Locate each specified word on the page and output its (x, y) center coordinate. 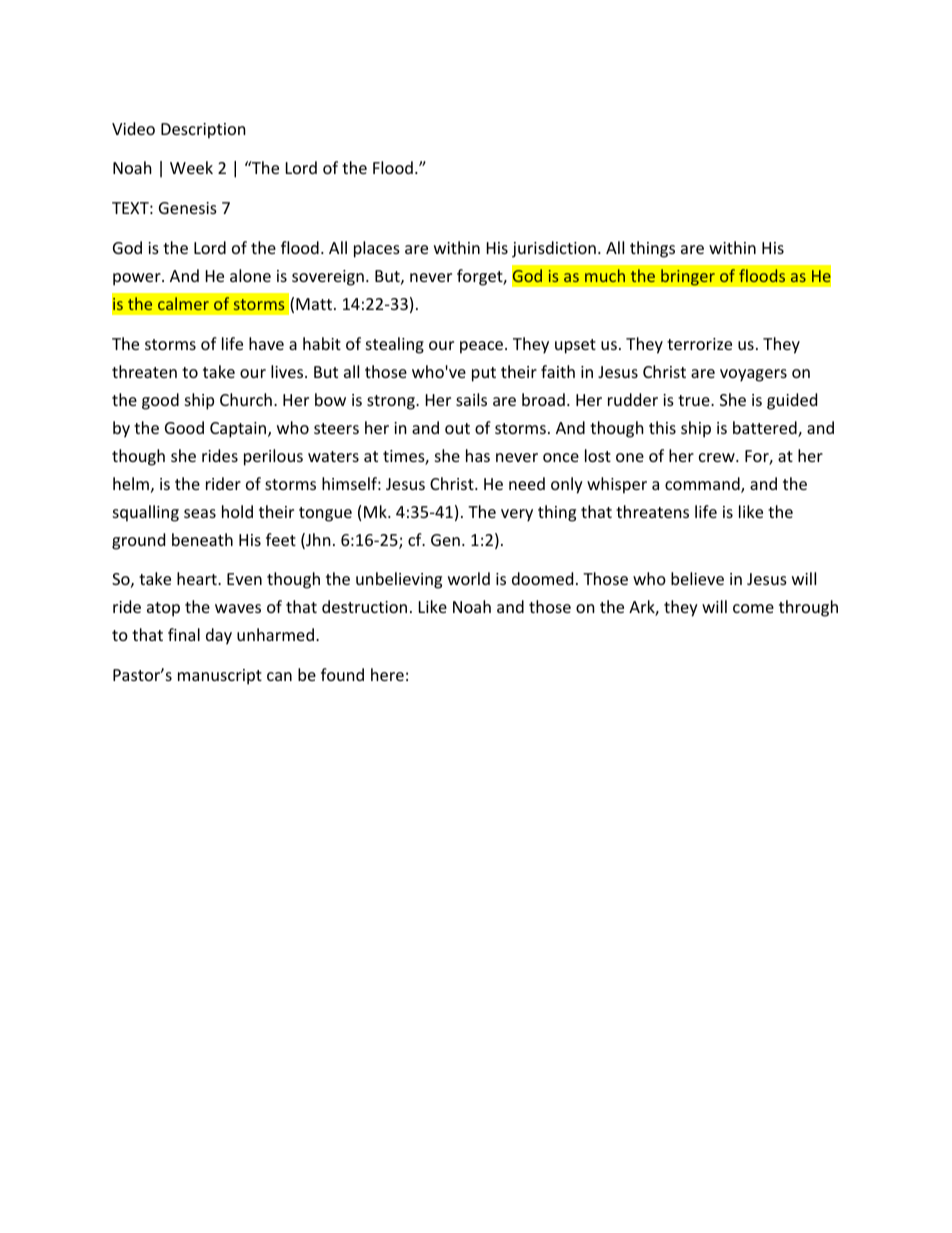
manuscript (220, 677)
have (266, 343)
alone (250, 275)
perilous (273, 457)
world (469, 578)
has (478, 455)
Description (203, 131)
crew (718, 457)
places (377, 249)
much (605, 275)
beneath (202, 539)
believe (697, 578)
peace (483, 347)
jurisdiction (554, 249)
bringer (688, 277)
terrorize (699, 344)
